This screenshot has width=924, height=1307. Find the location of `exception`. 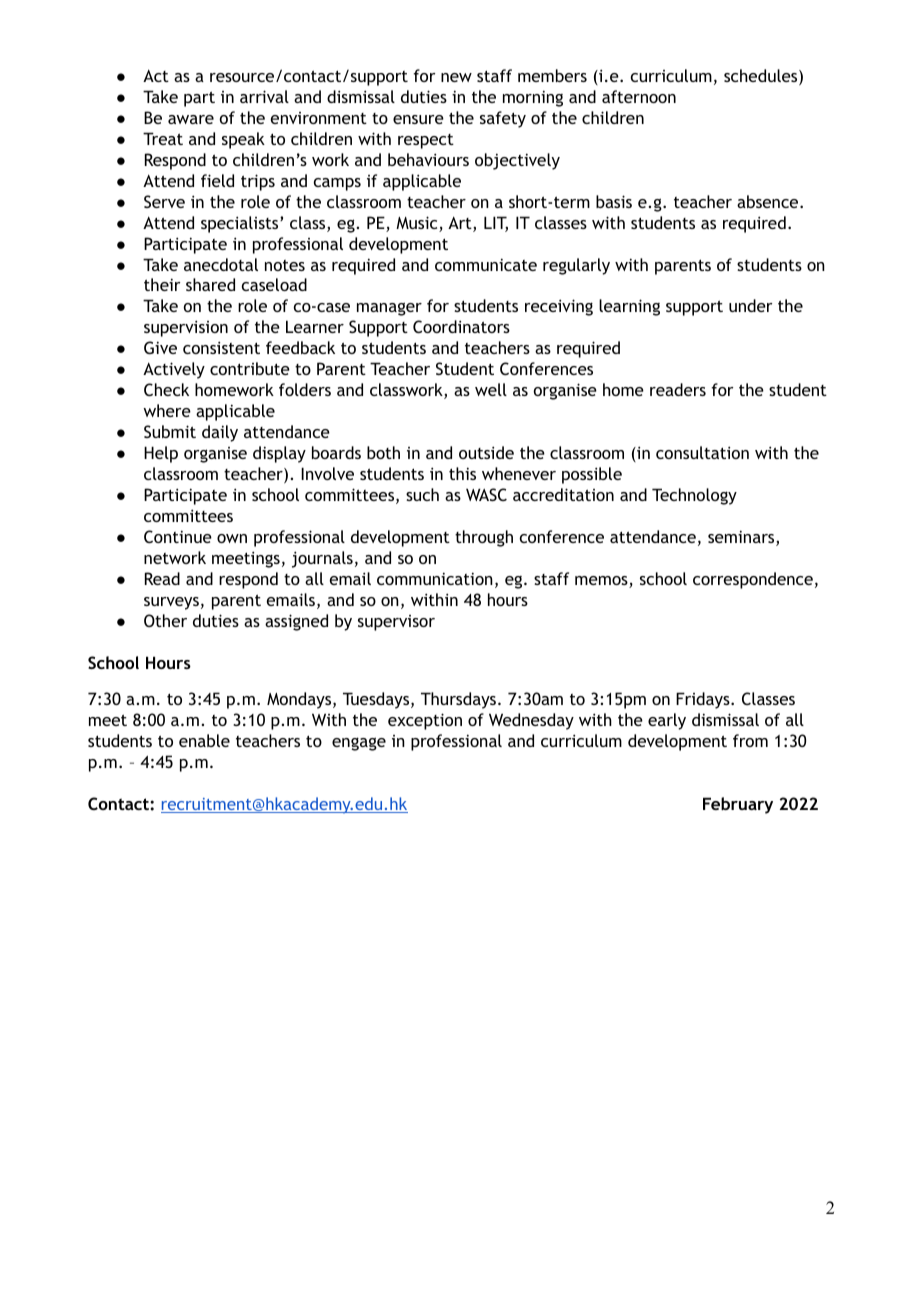

exception is located at coordinates (425, 721).
